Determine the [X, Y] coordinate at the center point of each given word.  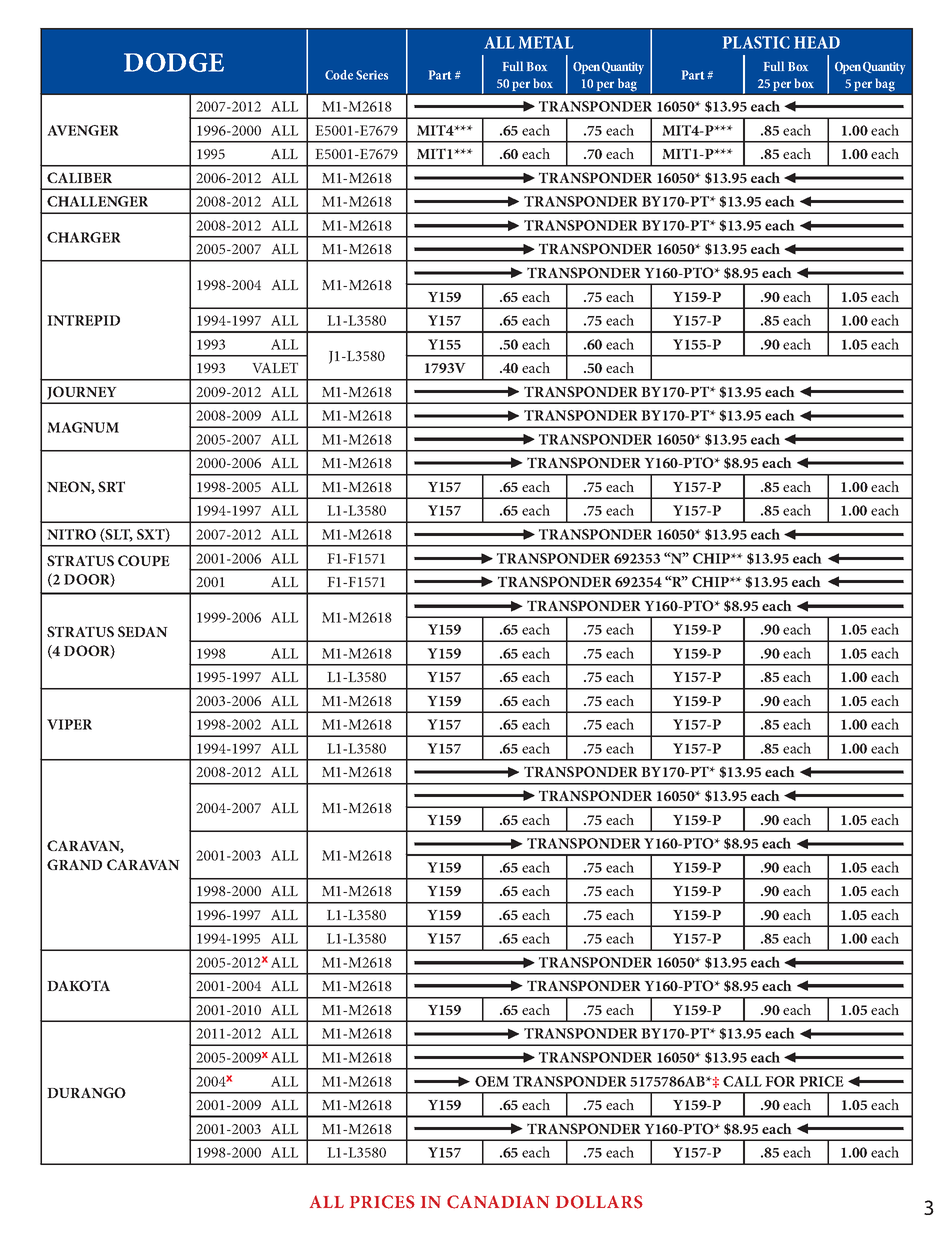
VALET [275, 367]
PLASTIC [756, 42]
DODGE [174, 62]
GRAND [74, 864]
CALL [742, 1081]
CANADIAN [498, 1202]
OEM [492, 1081]
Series [372, 75]
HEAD [817, 42]
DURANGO [86, 1092]
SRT [111, 486]
